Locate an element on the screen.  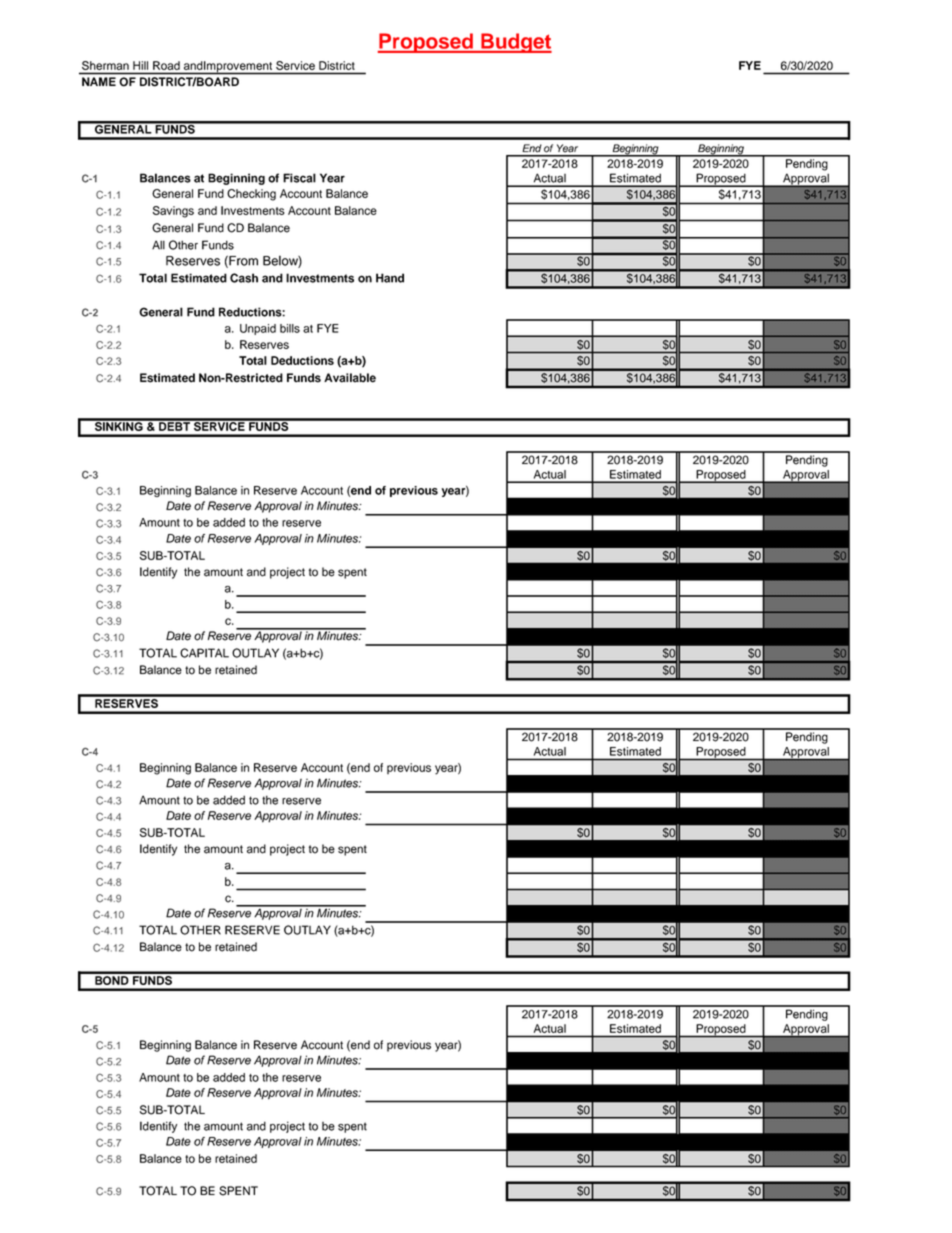
Available is located at coordinates (350, 378).
